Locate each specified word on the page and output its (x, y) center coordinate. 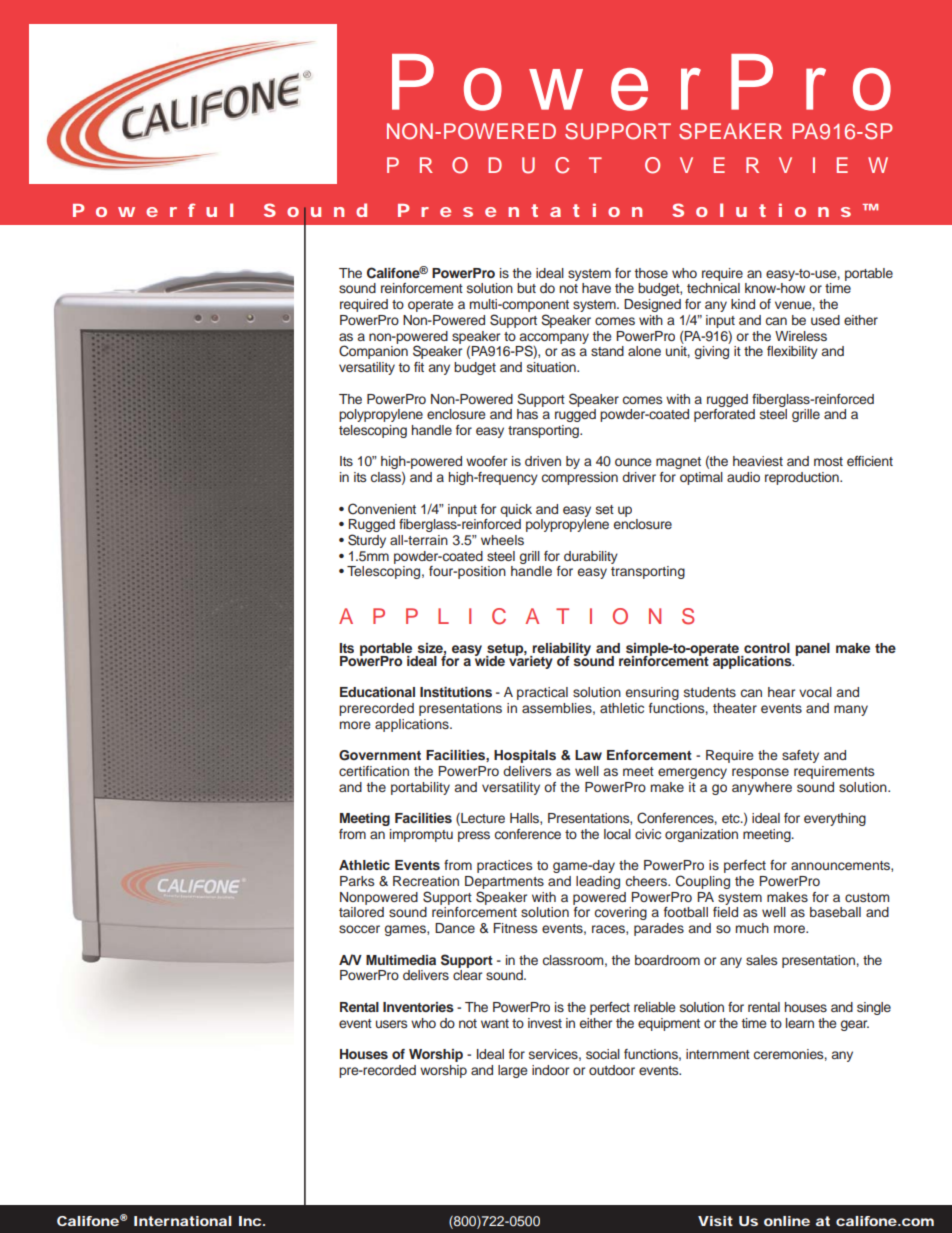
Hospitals (525, 756)
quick (516, 510)
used (825, 320)
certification (374, 771)
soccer (359, 929)
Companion (373, 352)
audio (743, 477)
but (526, 288)
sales (761, 960)
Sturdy (367, 541)
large (512, 1071)
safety (800, 756)
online (787, 1221)
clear (467, 975)
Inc (250, 1221)
